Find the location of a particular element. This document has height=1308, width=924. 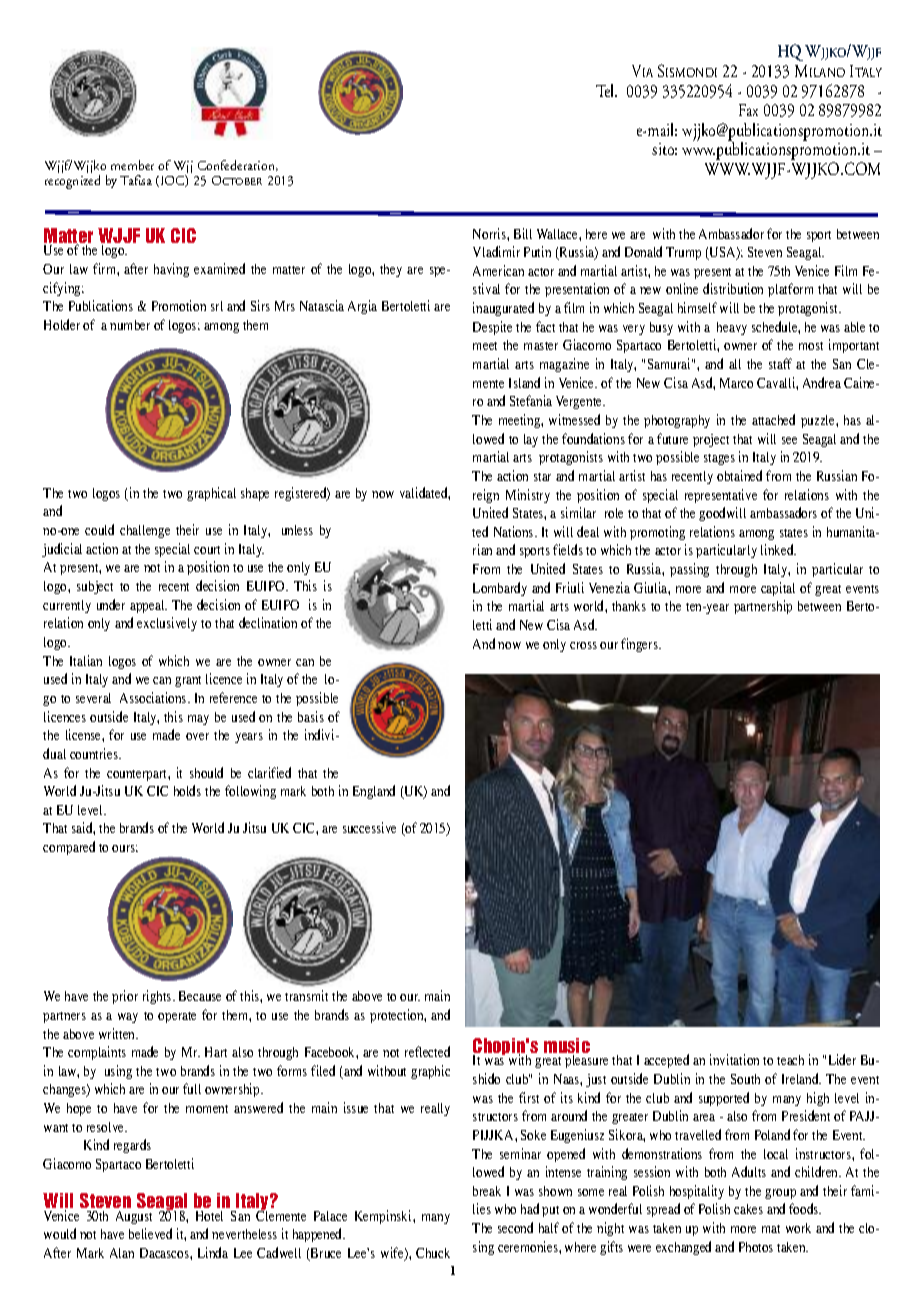

Bill is located at coordinates (523, 233).
